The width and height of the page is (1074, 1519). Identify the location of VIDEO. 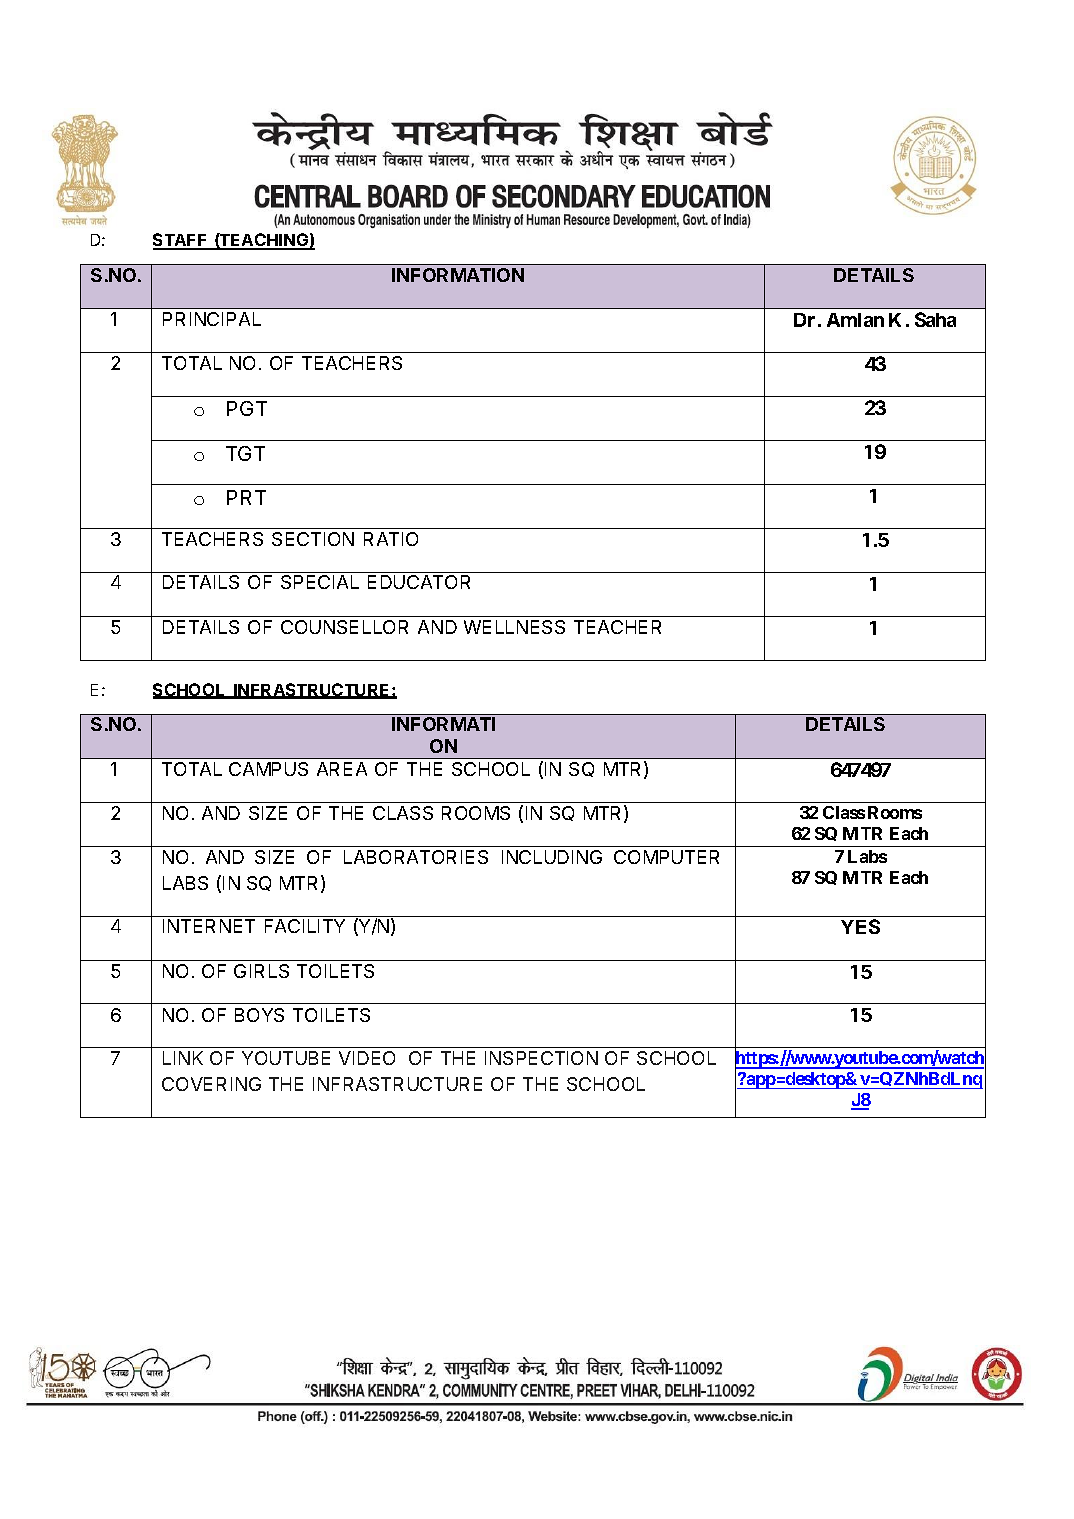
(367, 1058).
